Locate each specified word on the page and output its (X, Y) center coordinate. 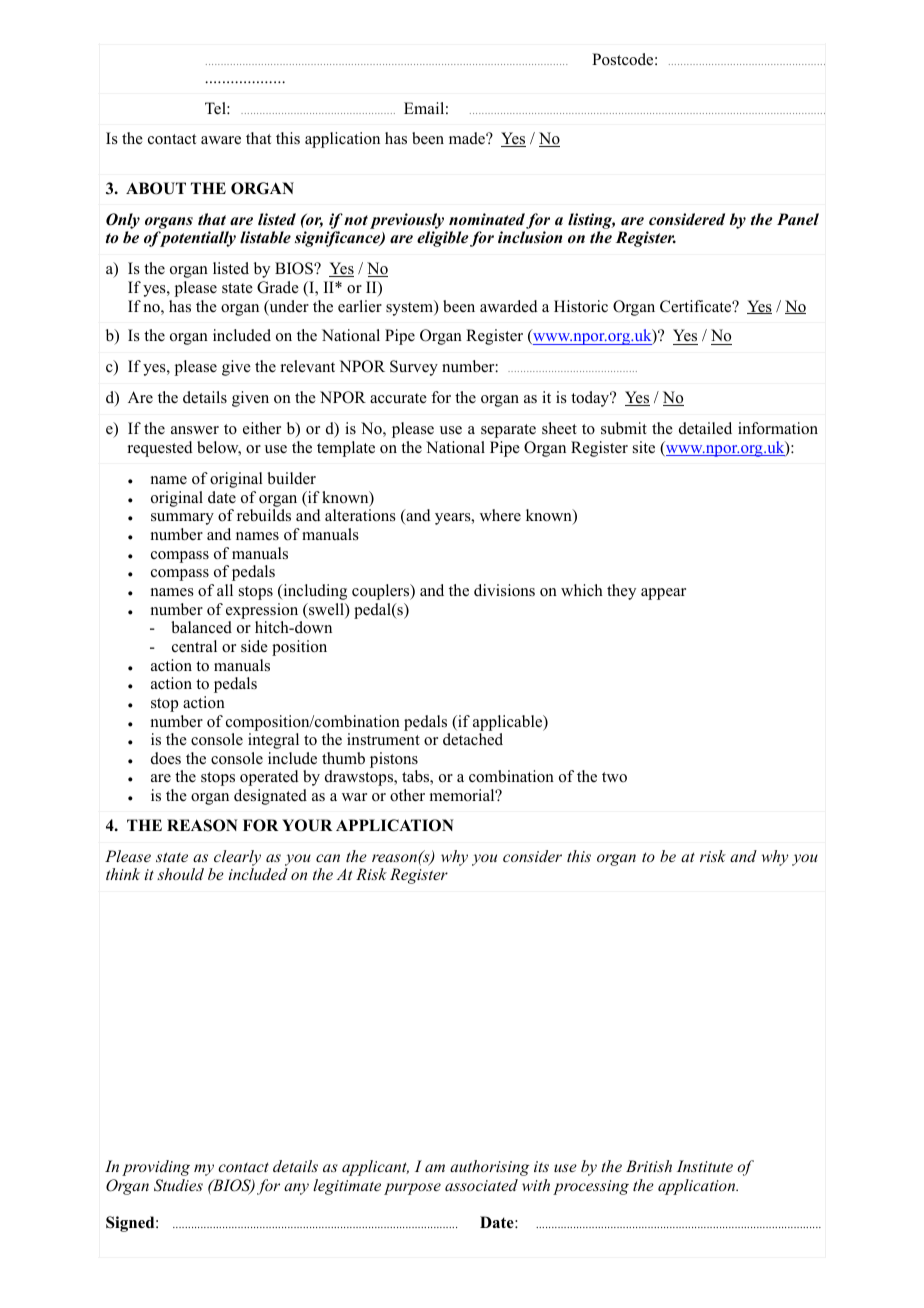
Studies (178, 1185)
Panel (798, 219)
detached (473, 739)
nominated (487, 219)
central (194, 646)
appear (663, 594)
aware (221, 140)
